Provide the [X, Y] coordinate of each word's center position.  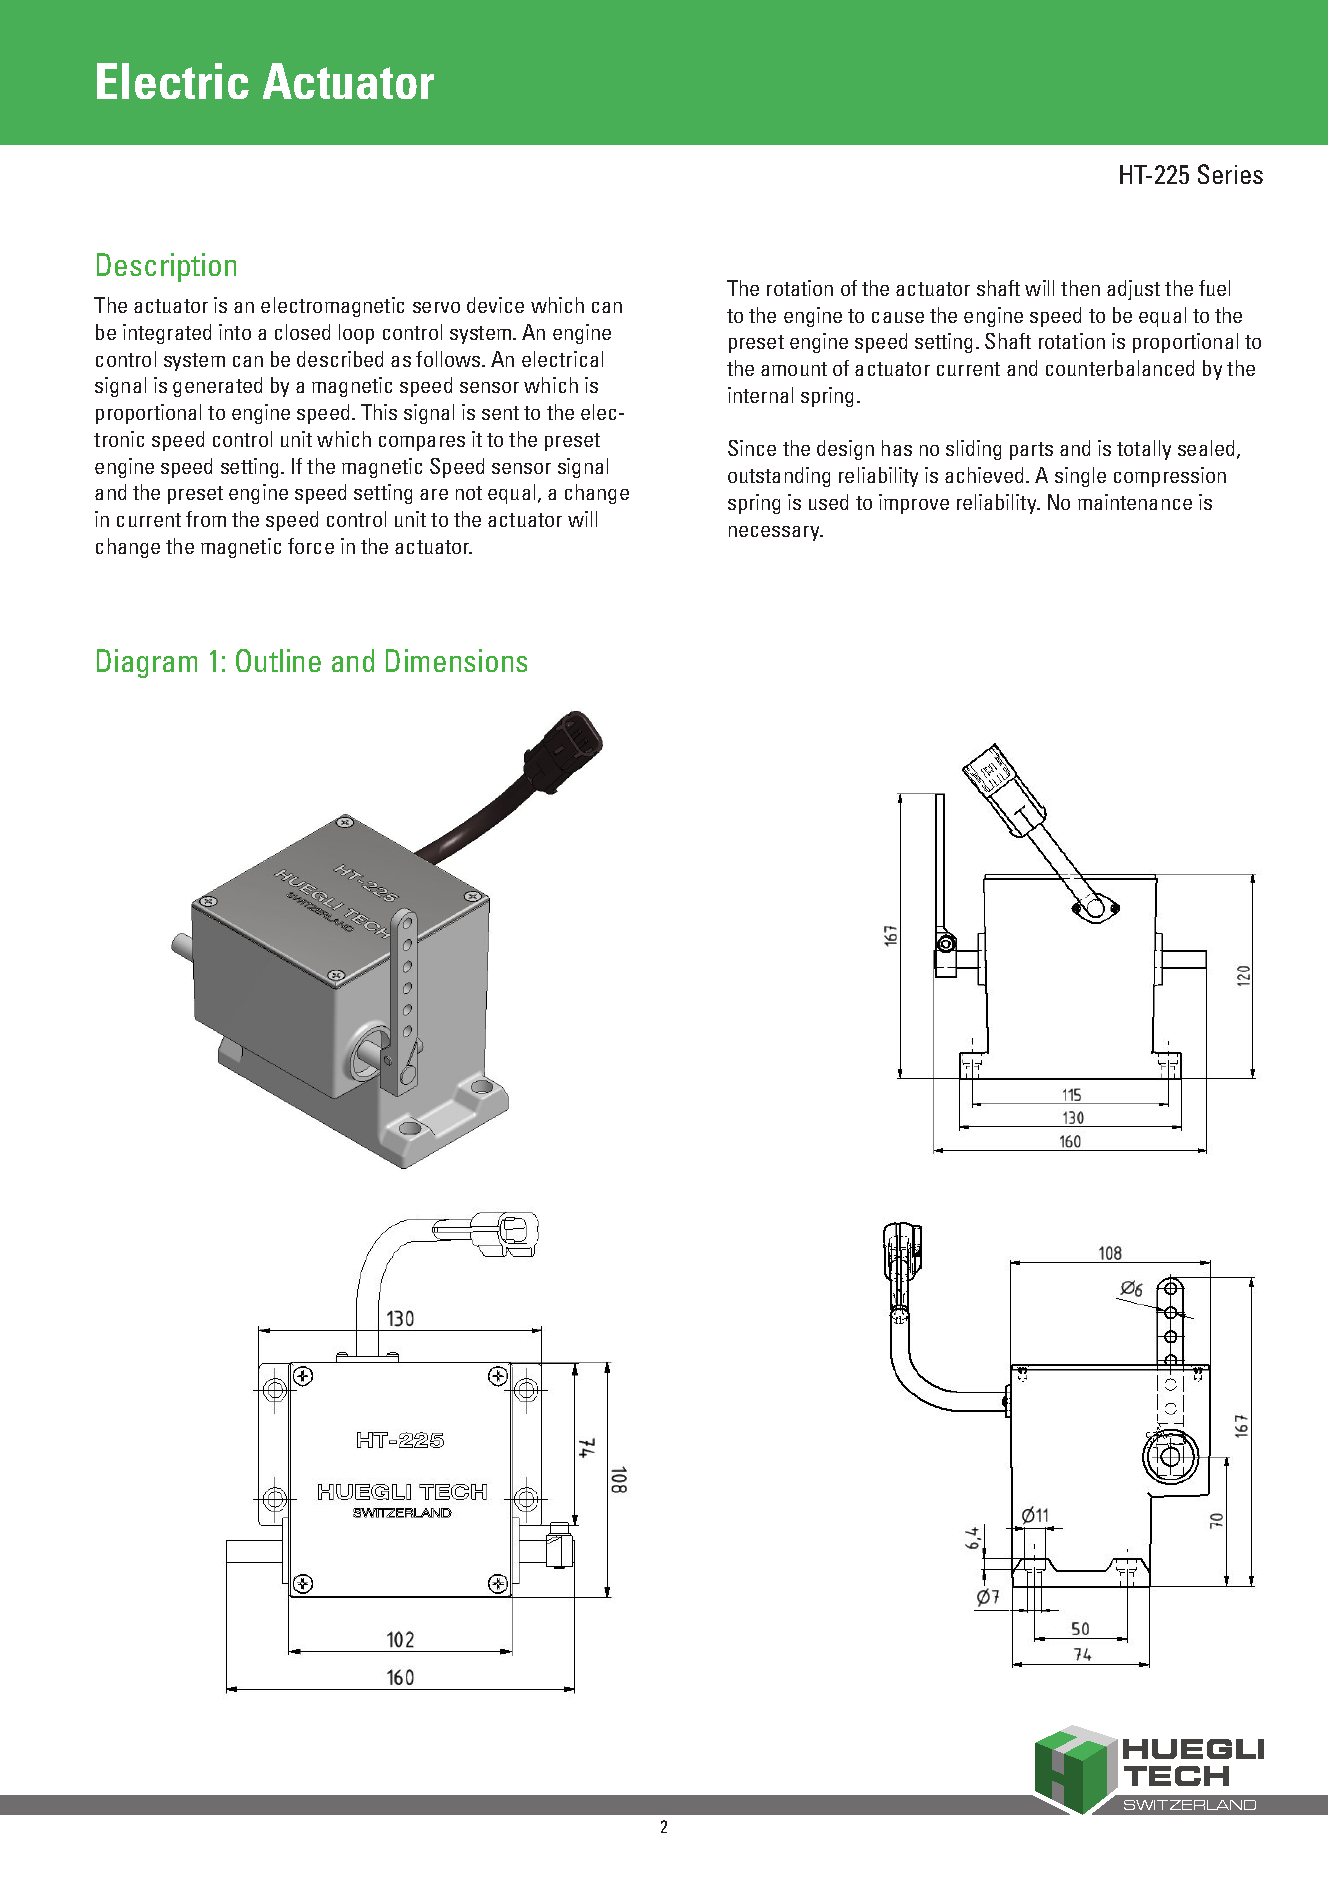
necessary [775, 533]
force [311, 546]
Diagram [147, 663]
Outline [278, 660]
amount [794, 369]
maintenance [1135, 502]
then [1080, 288]
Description [166, 267]
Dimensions [456, 660]
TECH [1176, 1776]
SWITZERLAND [1190, 1805]
